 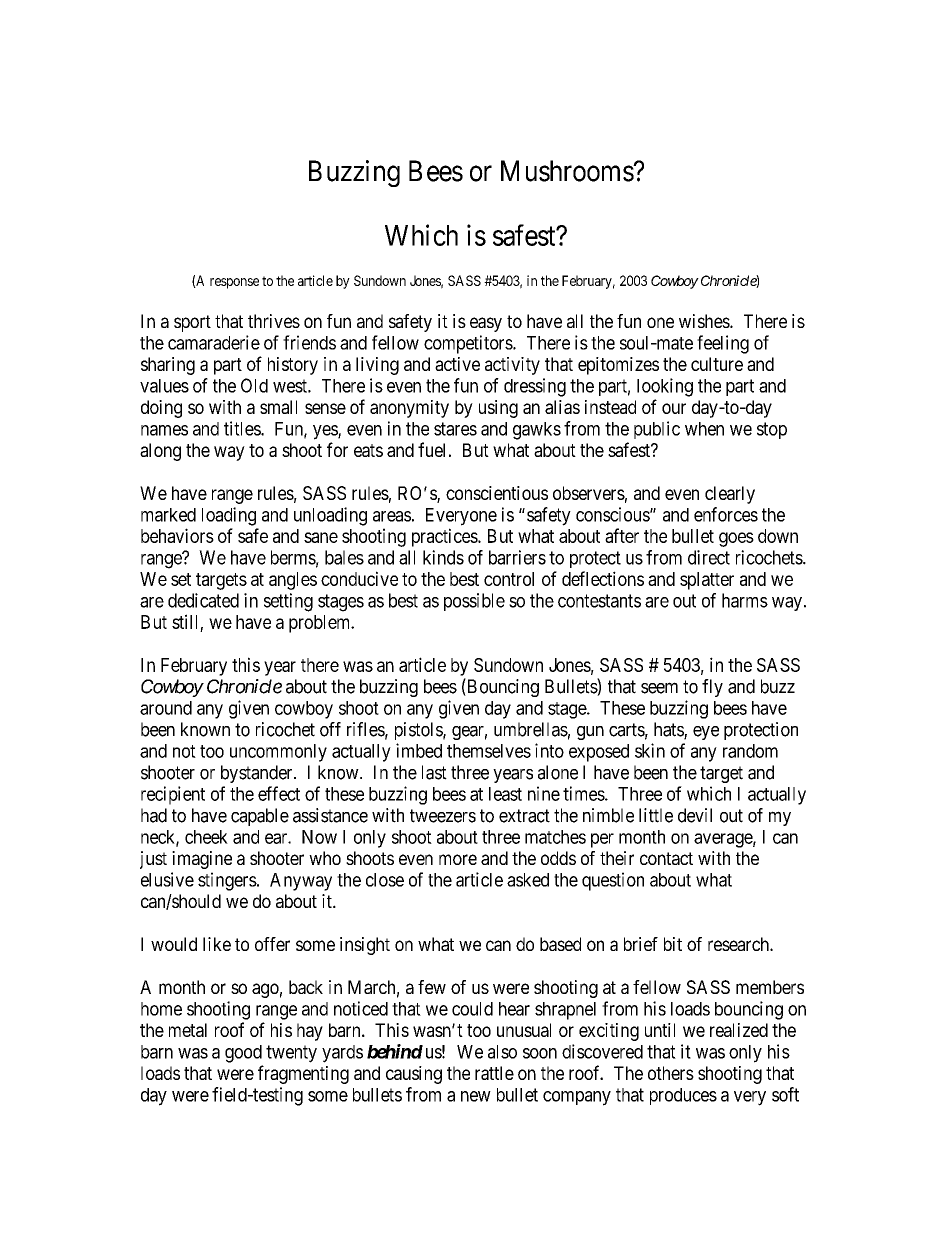 What do you see at coordinates (505, 794) in the screenshot?
I see `least` at bounding box center [505, 794].
